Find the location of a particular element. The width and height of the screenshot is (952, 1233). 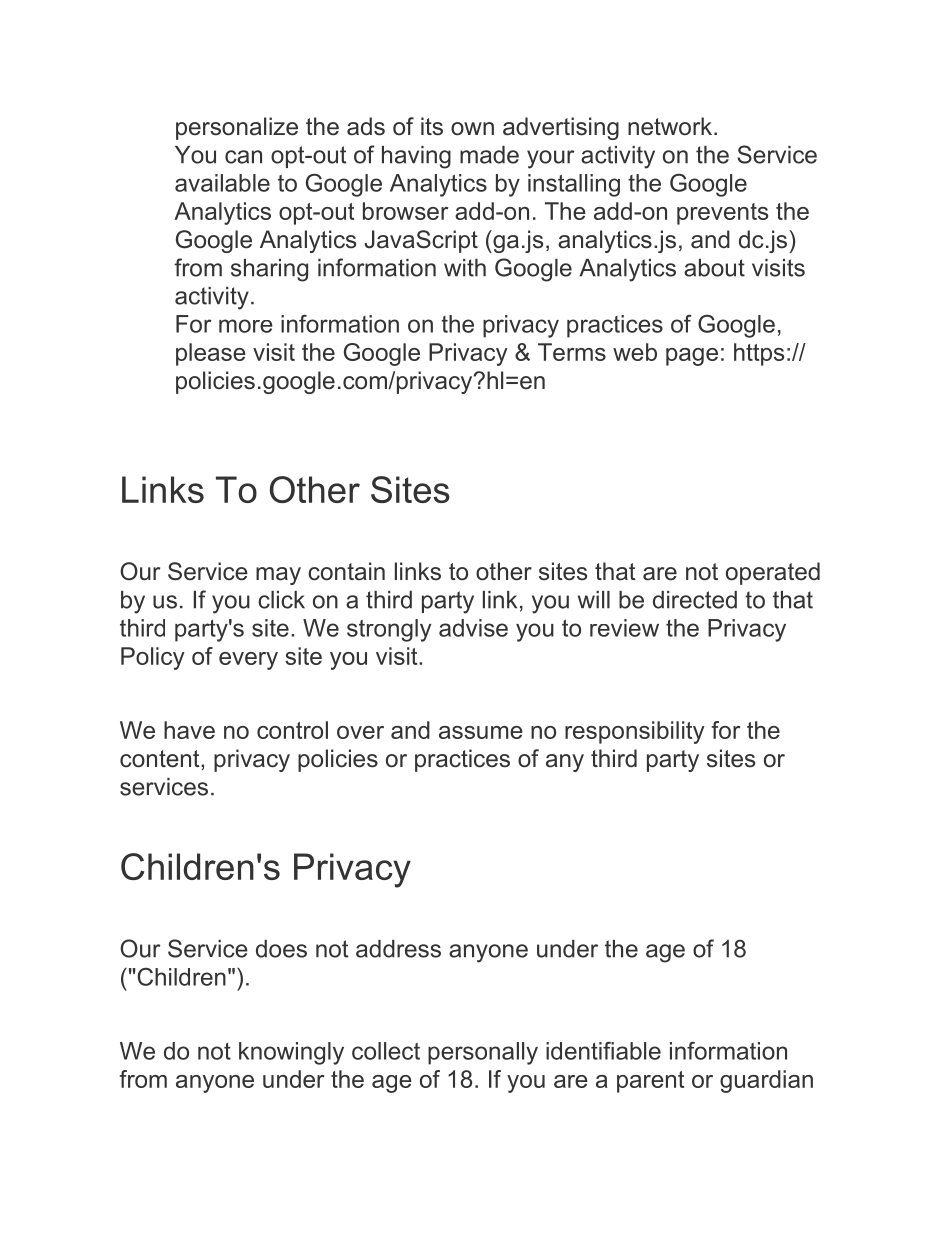

page is located at coordinates (692, 357).
